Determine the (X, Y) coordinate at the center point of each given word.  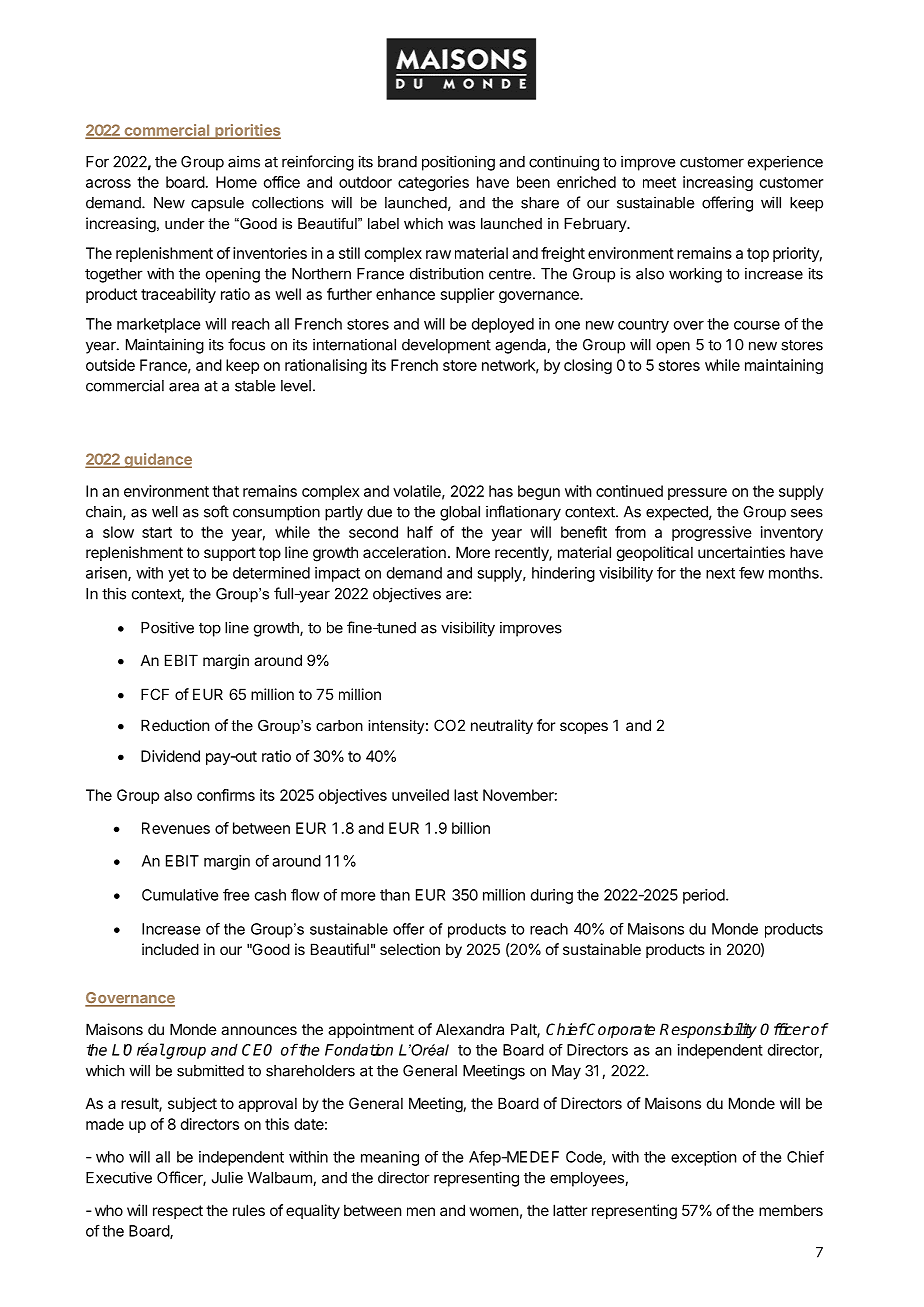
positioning (458, 163)
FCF (155, 694)
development (446, 346)
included (170, 949)
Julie (227, 1177)
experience (785, 163)
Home (236, 182)
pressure (697, 494)
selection (410, 949)
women (494, 1211)
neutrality (502, 726)
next (720, 573)
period (705, 896)
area (184, 387)
